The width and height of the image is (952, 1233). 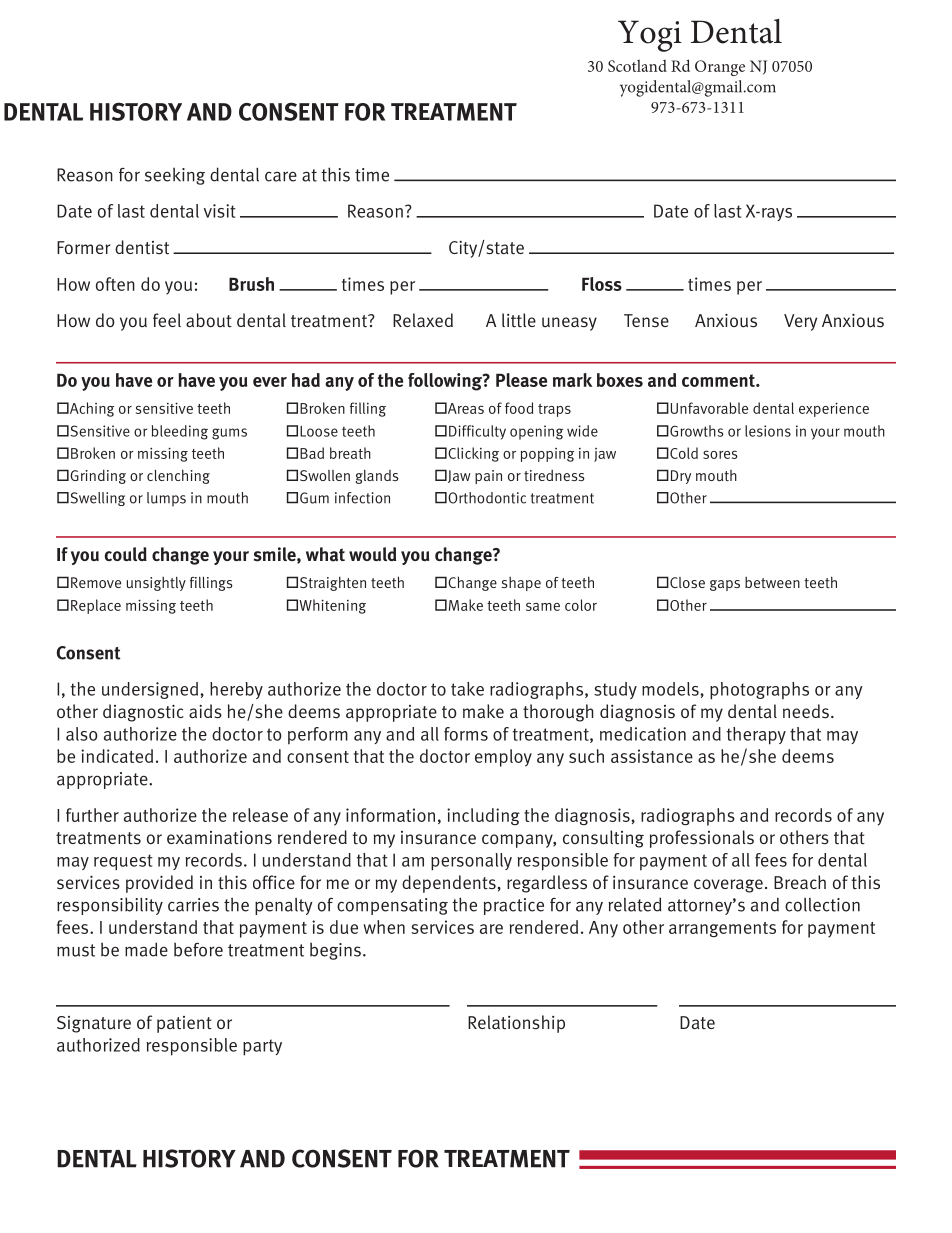 I want to click on would, so click(x=372, y=554).
